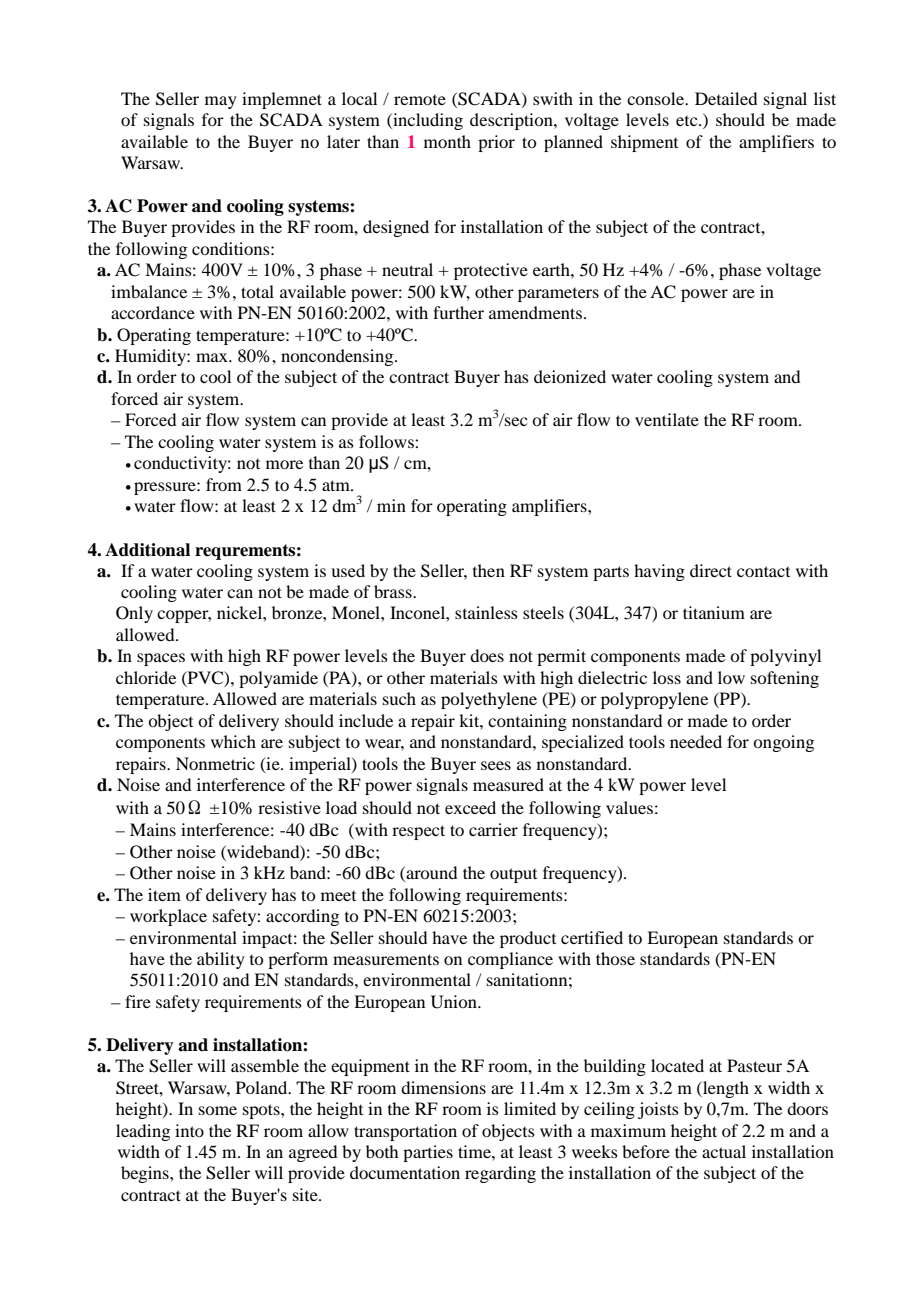  What do you see at coordinates (496, 143) in the screenshot?
I see `prior` at bounding box center [496, 143].
